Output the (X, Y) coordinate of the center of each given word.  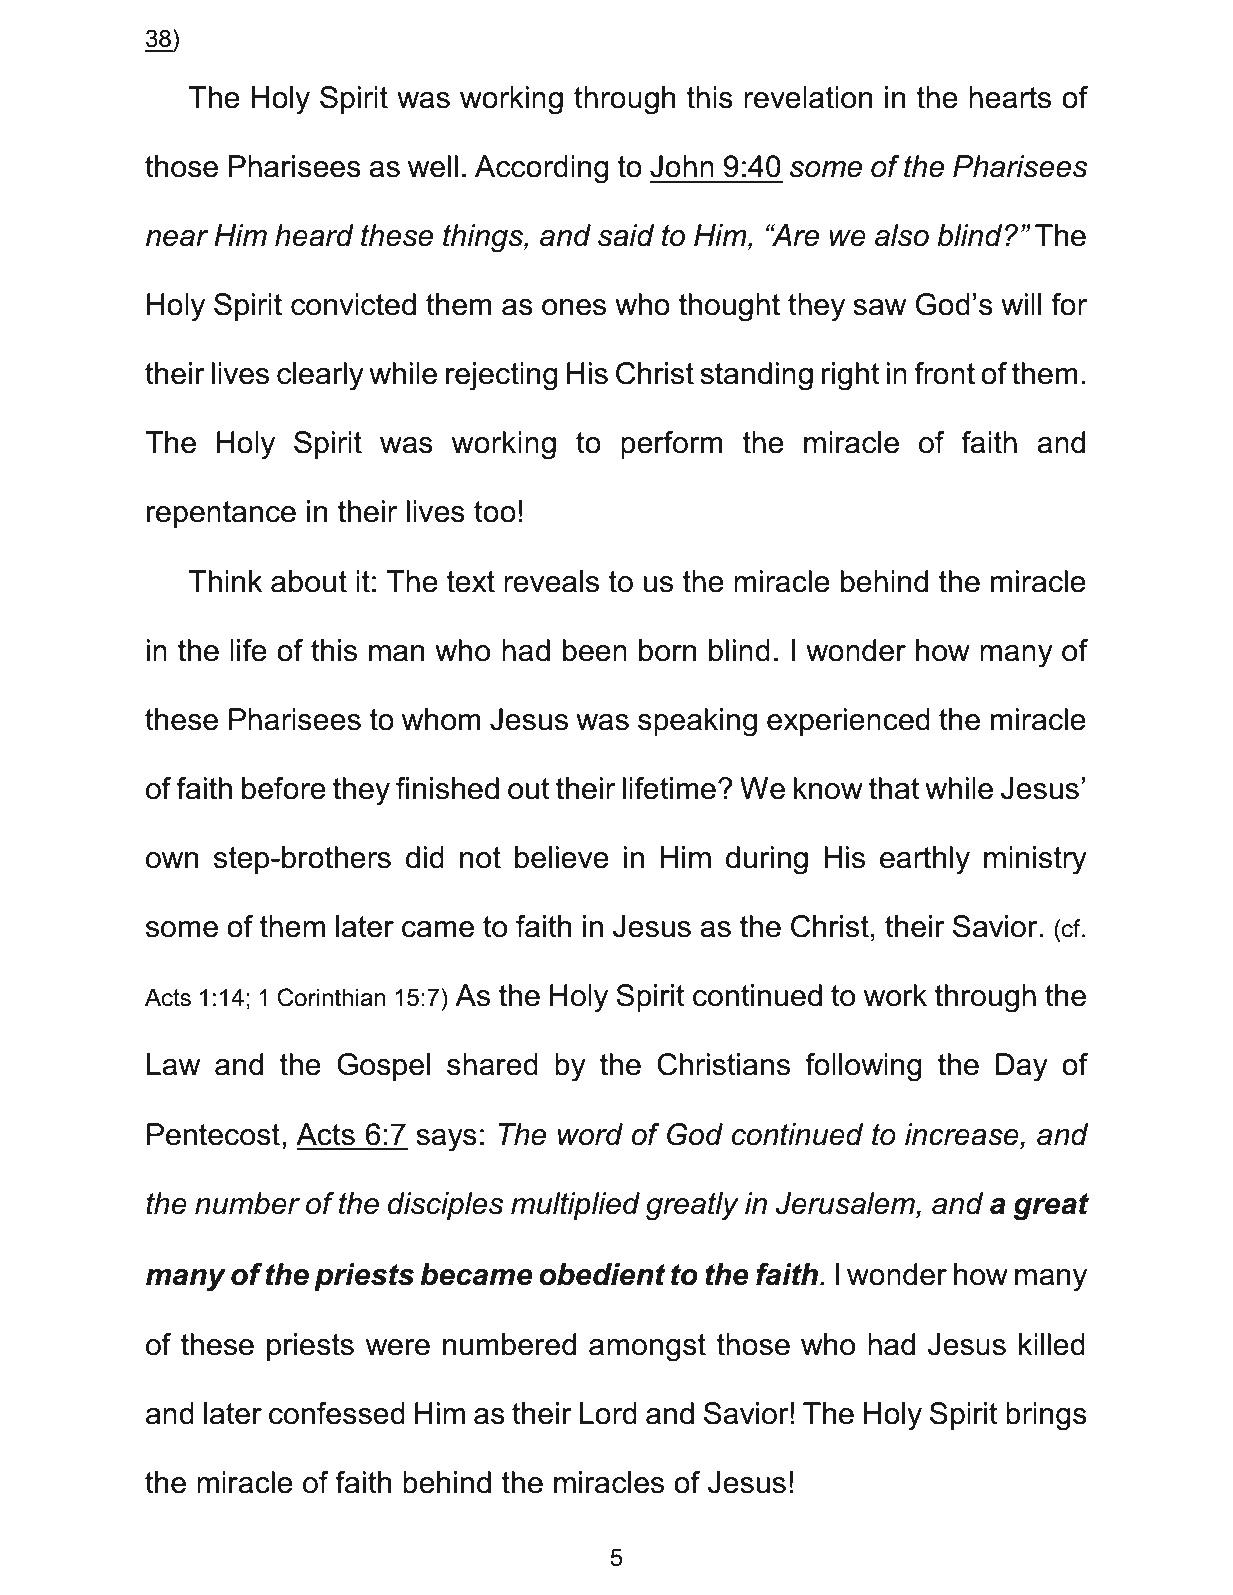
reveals (551, 581)
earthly (925, 860)
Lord (608, 1413)
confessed (337, 1413)
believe (562, 857)
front (944, 373)
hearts (1010, 97)
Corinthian (331, 997)
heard (314, 235)
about (309, 581)
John (682, 166)
